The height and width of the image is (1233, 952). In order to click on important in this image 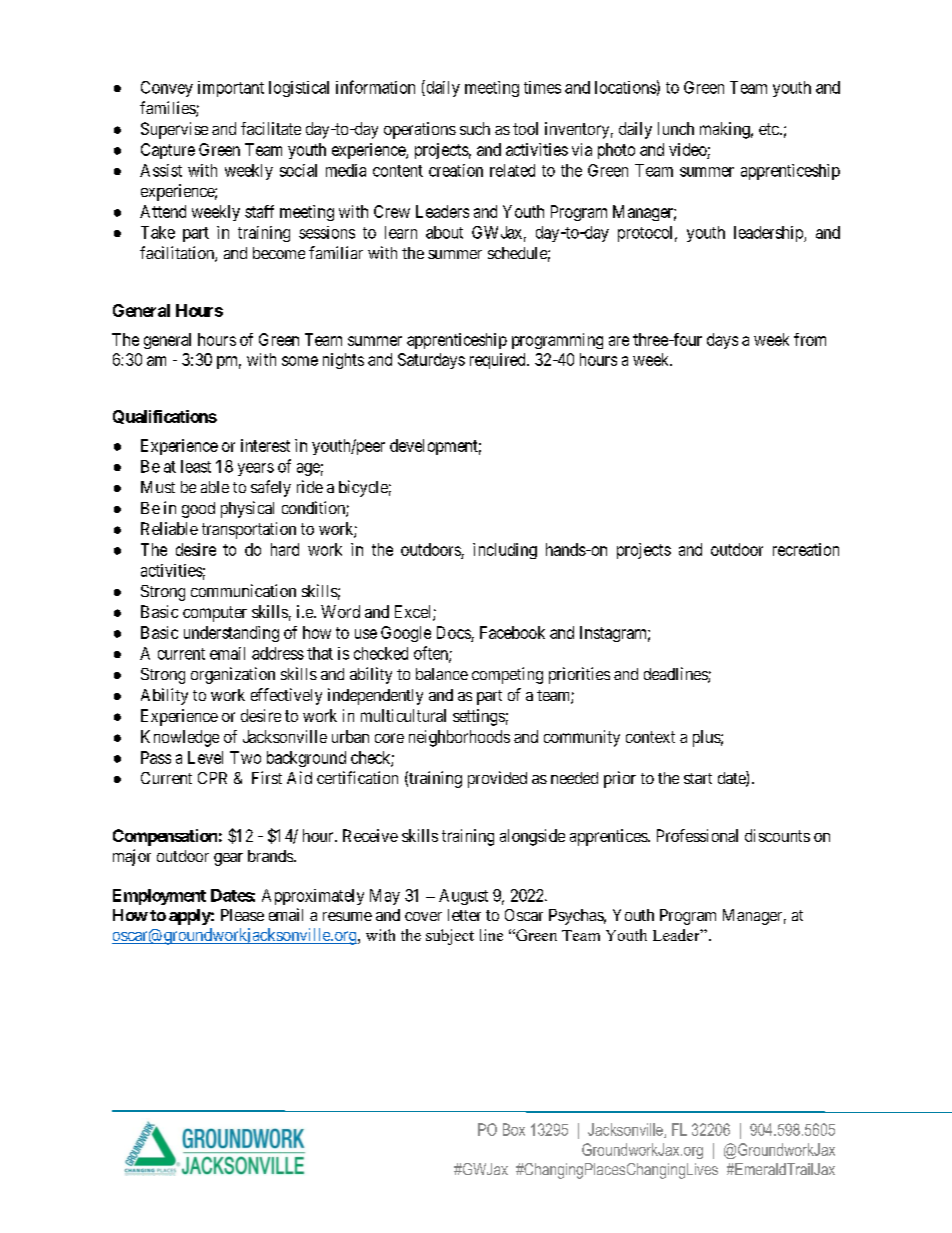, I will do `click(231, 89)`.
